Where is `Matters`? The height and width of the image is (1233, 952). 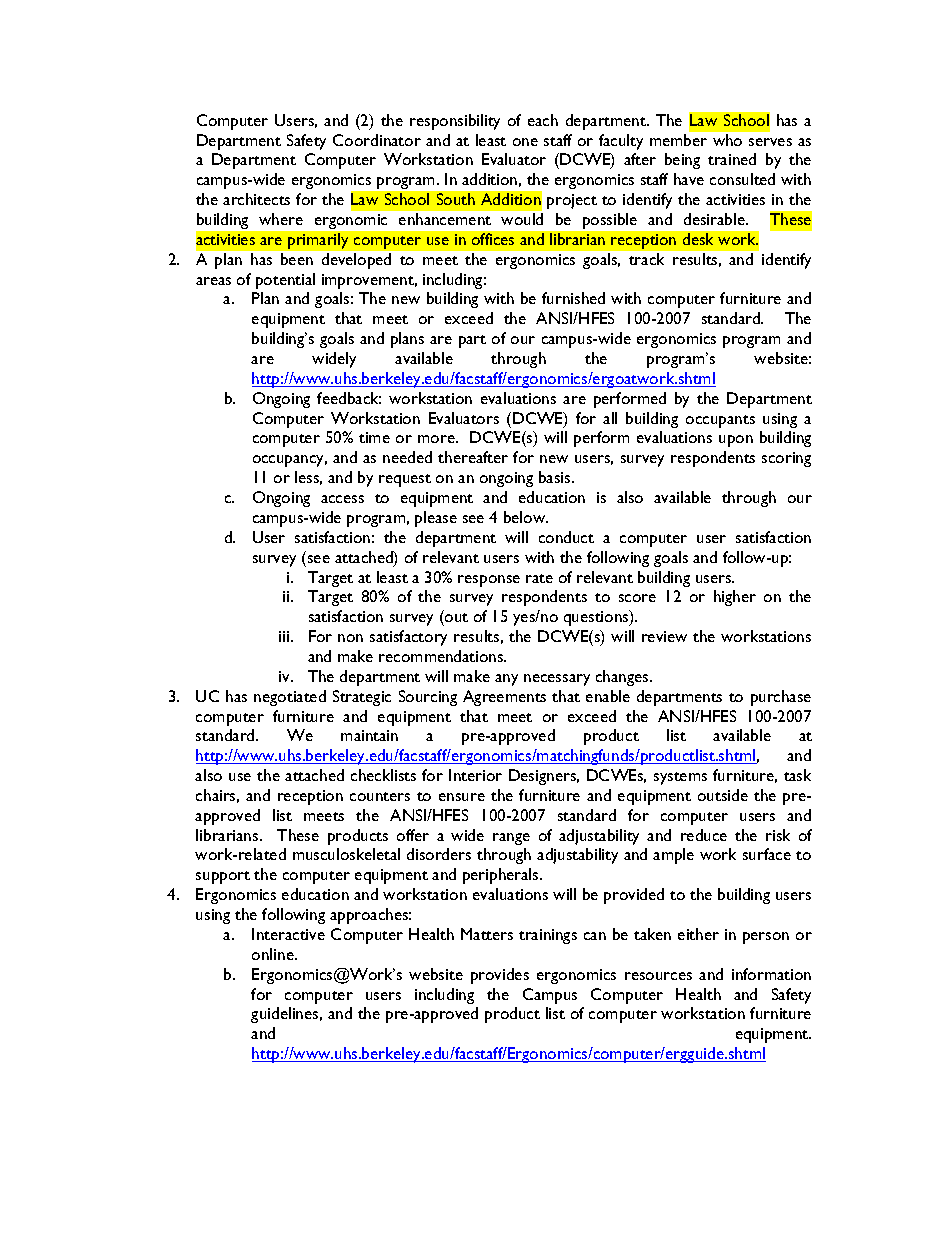 Matters is located at coordinates (487, 934).
